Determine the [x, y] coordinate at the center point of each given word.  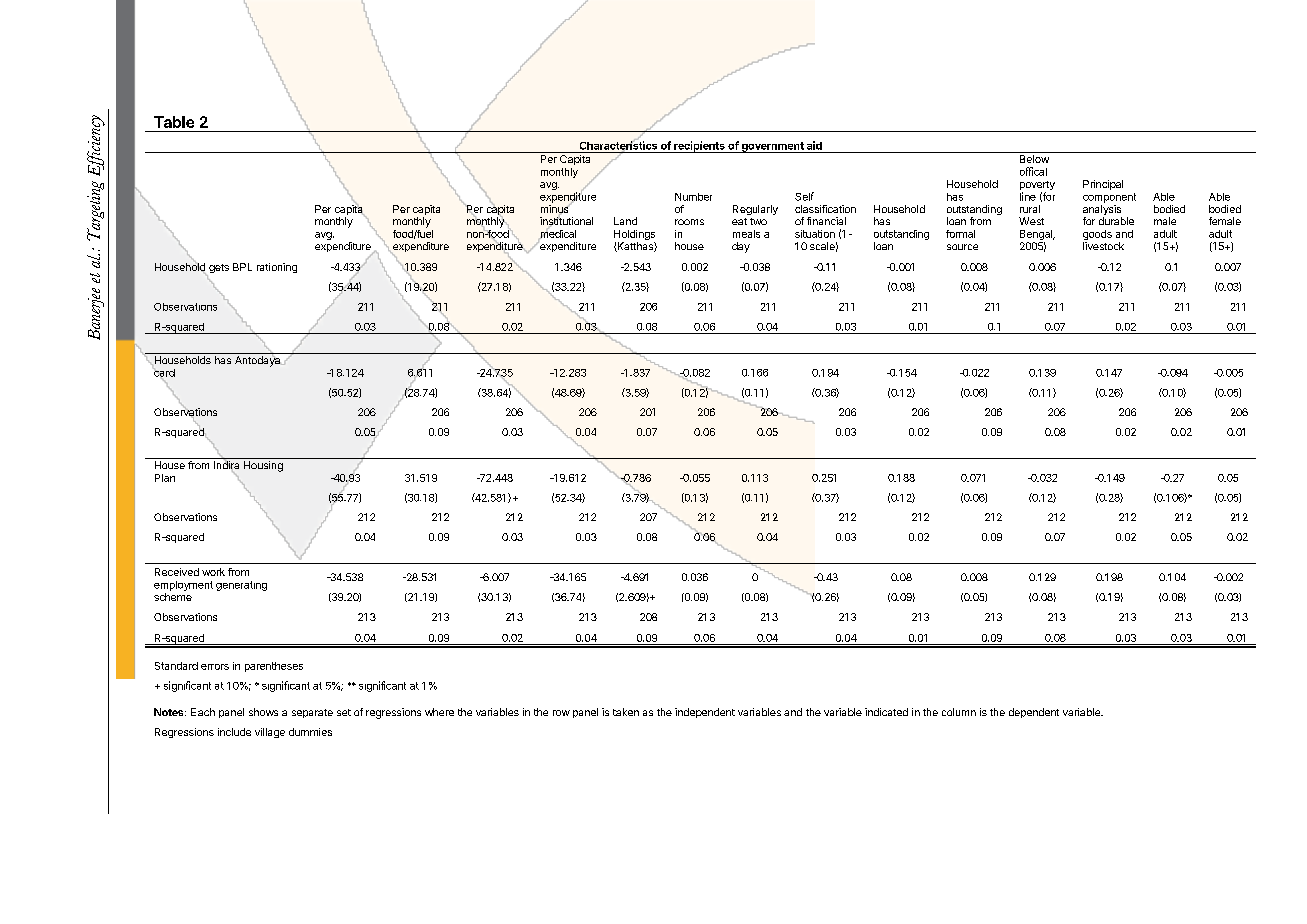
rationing [277, 268]
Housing [263, 466]
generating [241, 586]
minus [555, 209]
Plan [165, 478]
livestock [1103, 246]
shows [263, 712]
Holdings [634, 236]
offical [1033, 171]
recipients [699, 147]
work [213, 572]
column [959, 712]
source [962, 247]
